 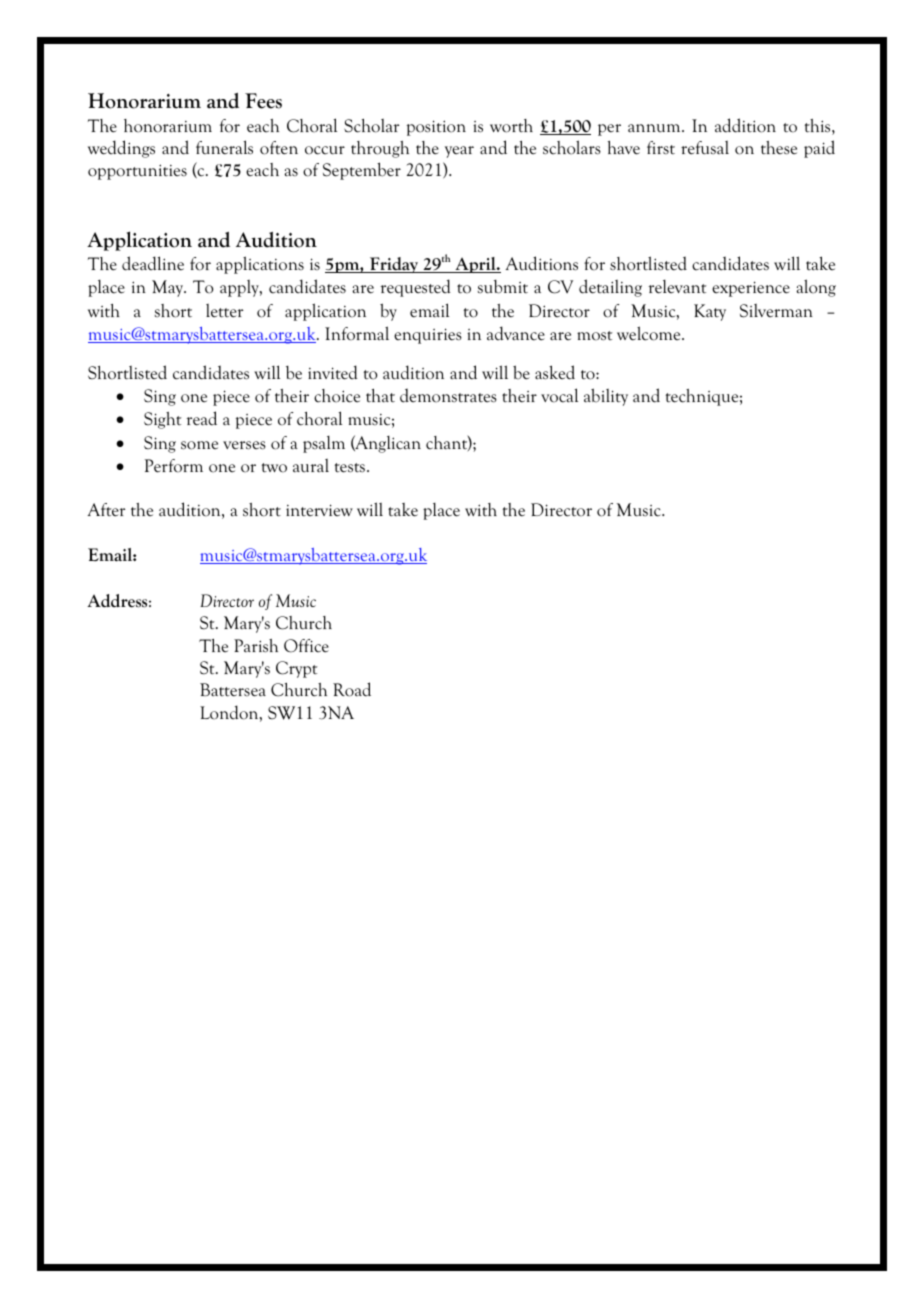 What do you see at coordinates (448, 395) in the document?
I see `demonstrates` at bounding box center [448, 395].
